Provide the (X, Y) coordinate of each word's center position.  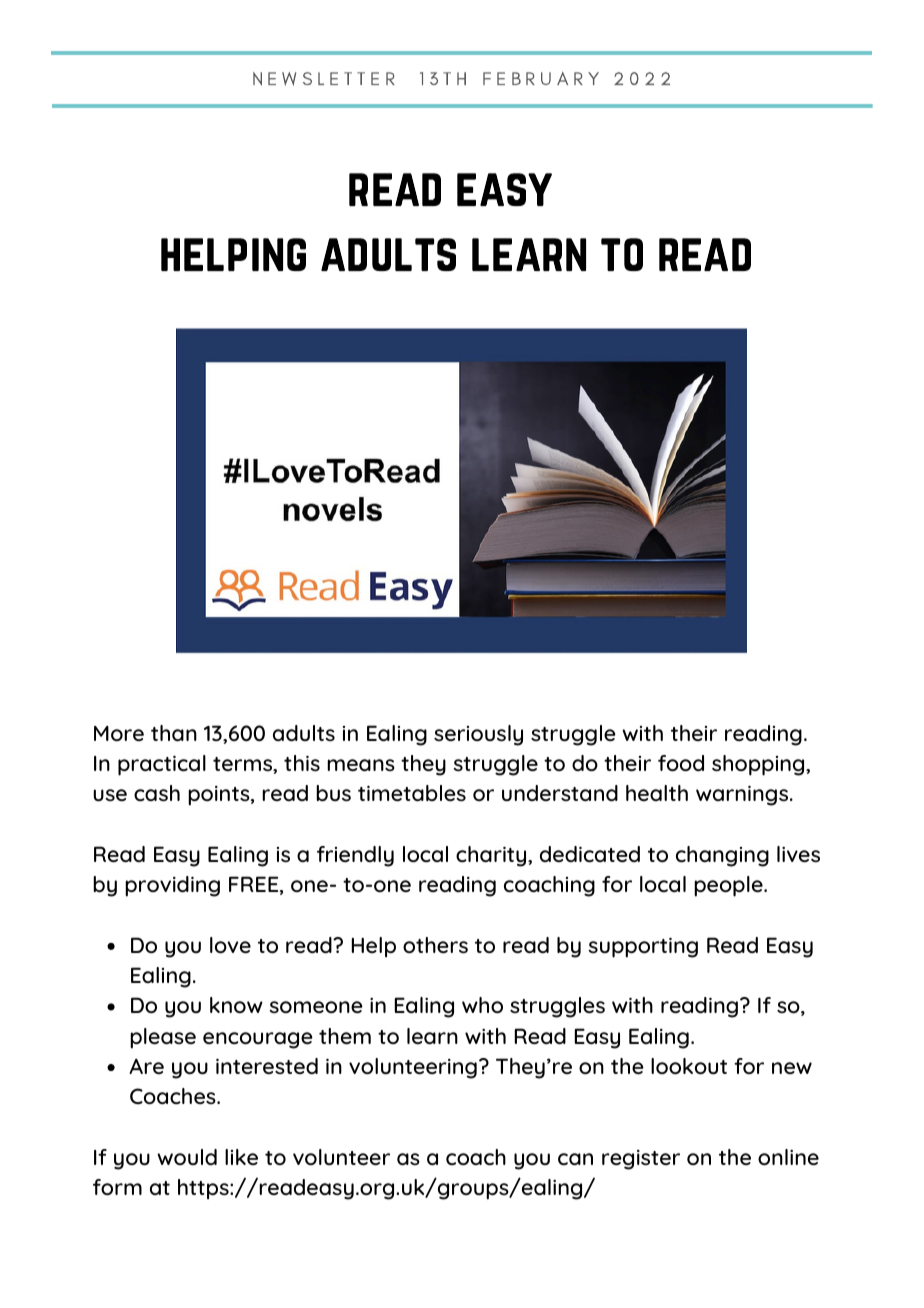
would (187, 1157)
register (641, 1160)
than (174, 733)
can (575, 1159)
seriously (478, 735)
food (681, 763)
